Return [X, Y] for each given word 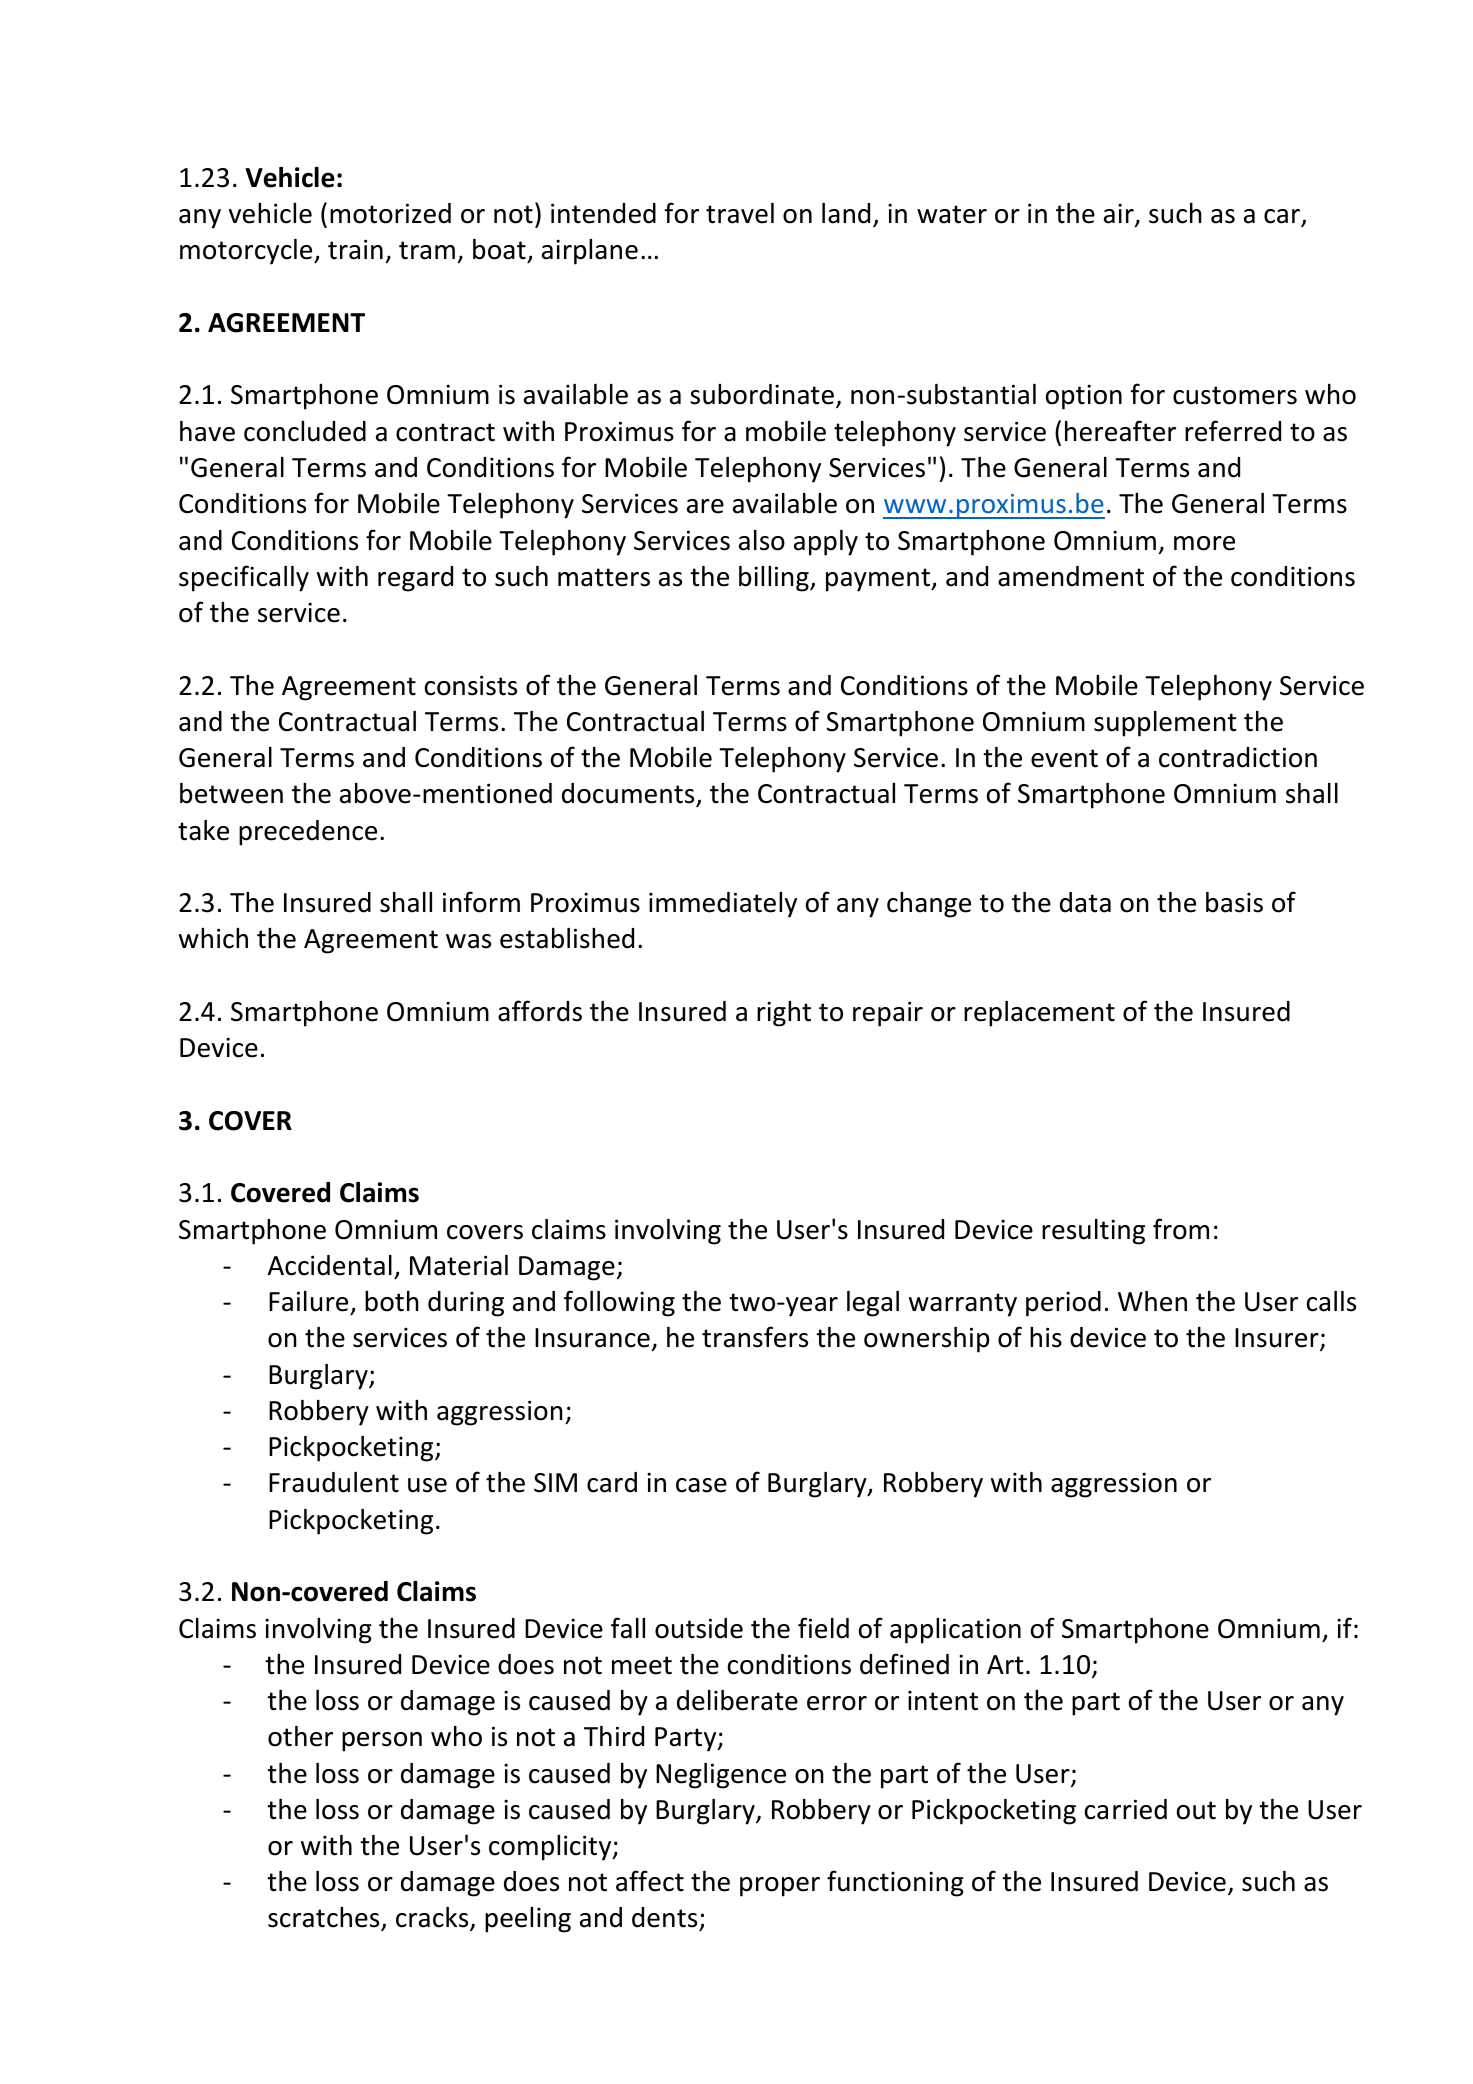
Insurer [1278, 1339]
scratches [325, 1919]
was [468, 941]
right [784, 1014]
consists [471, 685]
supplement [1165, 724]
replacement [1039, 1014]
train [355, 249]
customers [1235, 395]
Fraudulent [334, 1482]
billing [775, 579]
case [701, 1485]
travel [740, 213]
